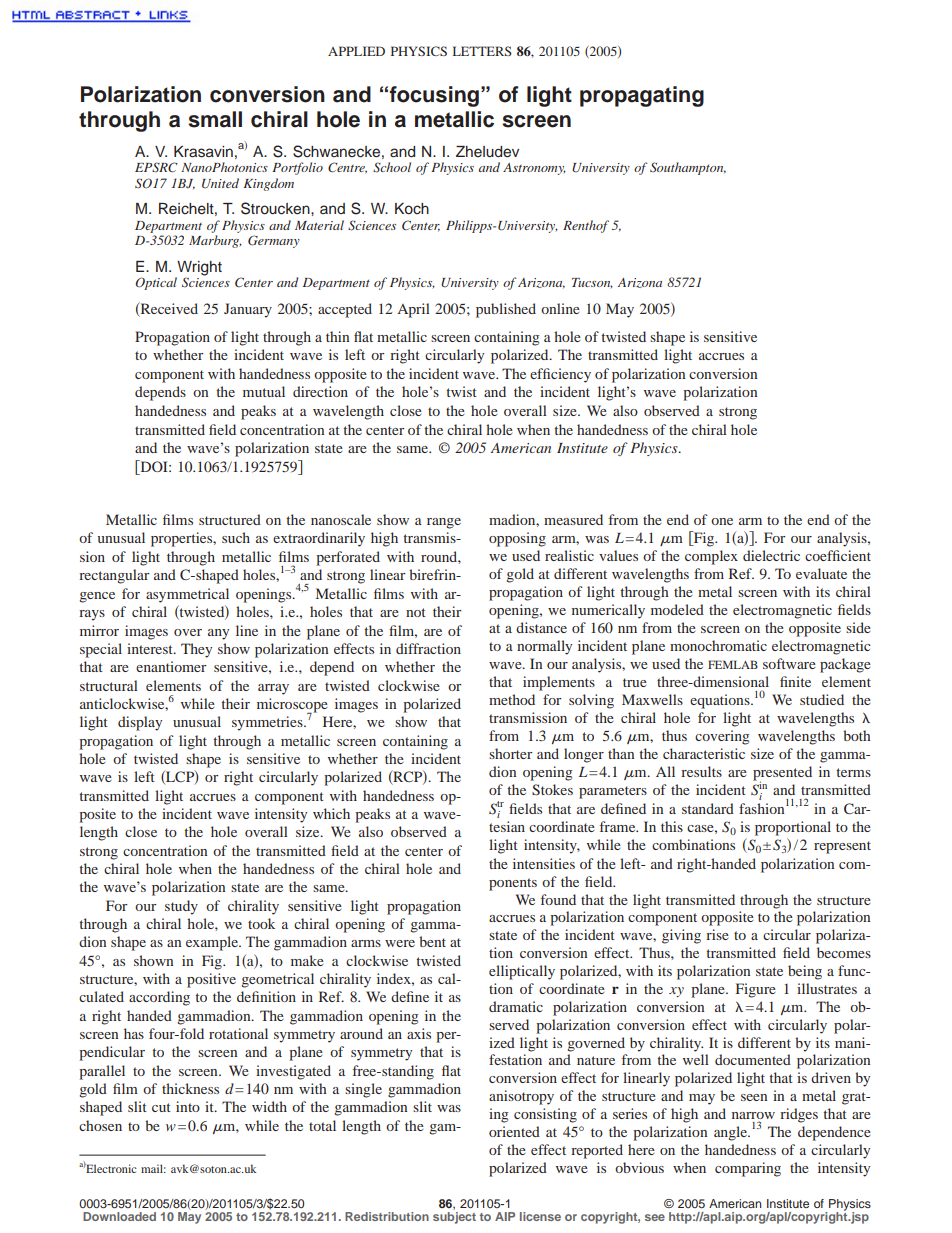 This screenshot has width=952, height=1233. What do you see at coordinates (642, 96) in the screenshot?
I see `propagating` at bounding box center [642, 96].
